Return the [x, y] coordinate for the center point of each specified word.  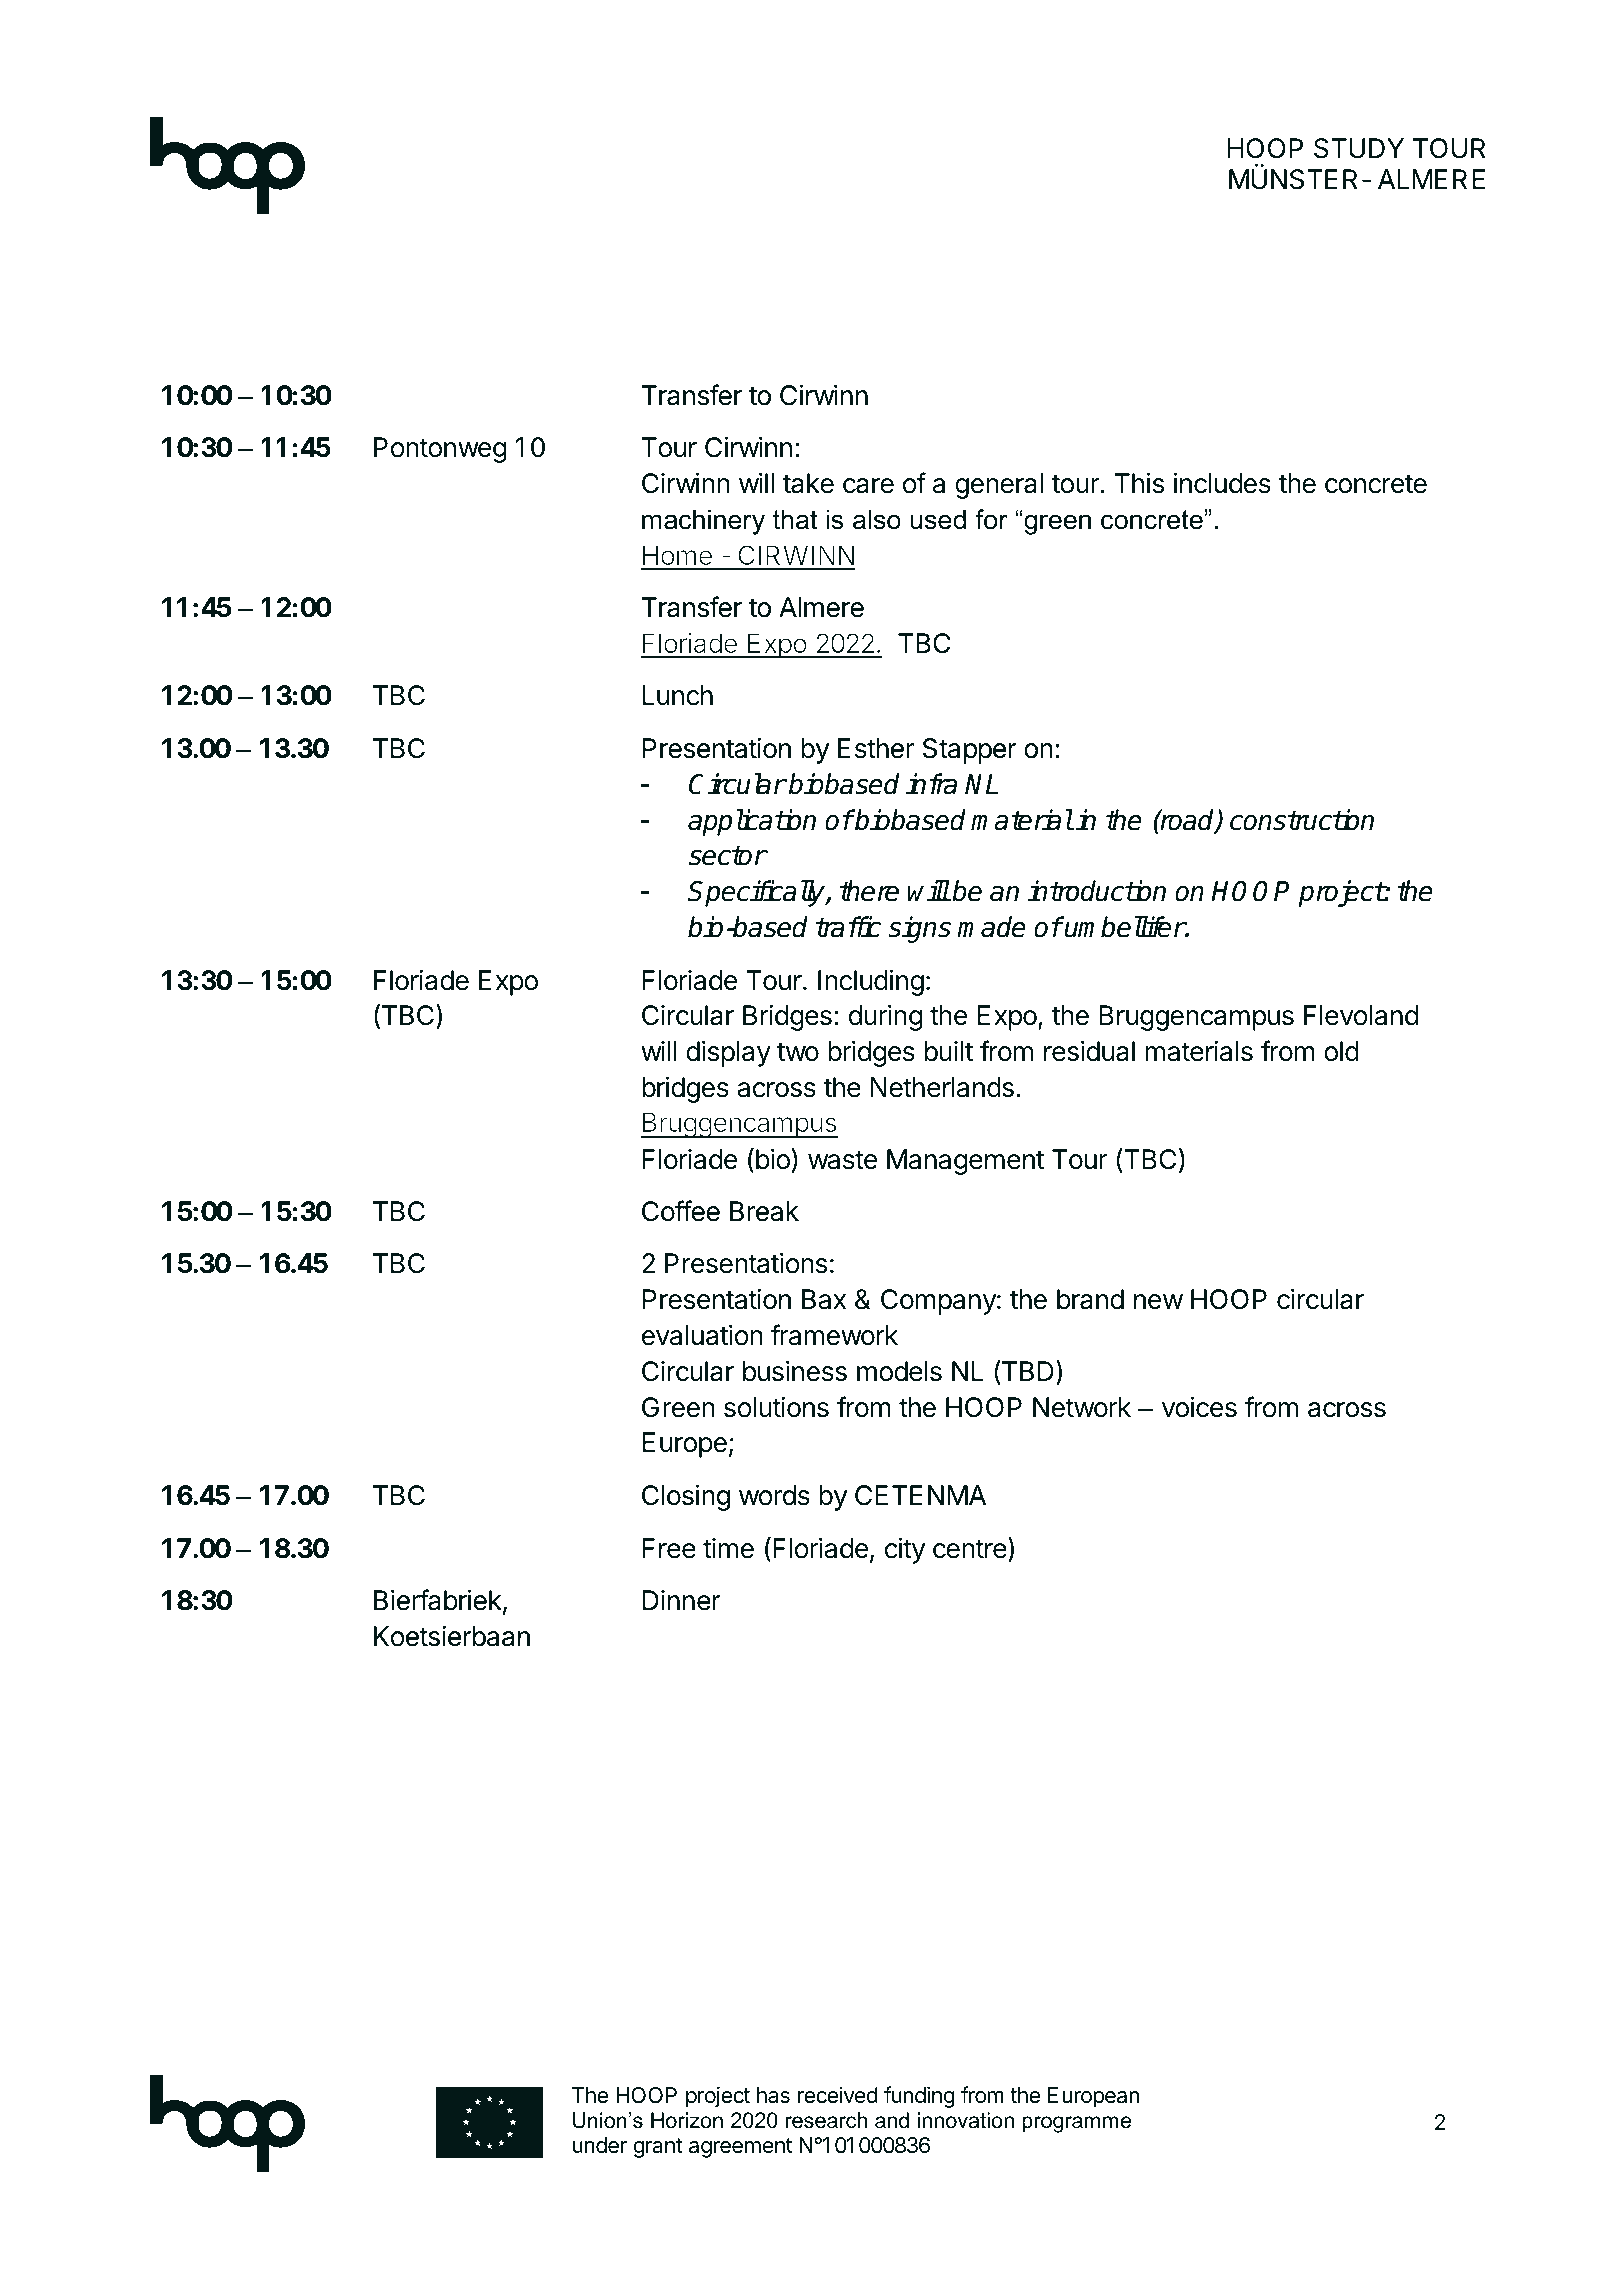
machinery [703, 522]
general [999, 486]
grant [658, 2148]
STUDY [1359, 148]
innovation [966, 2120]
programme [1076, 2124]
